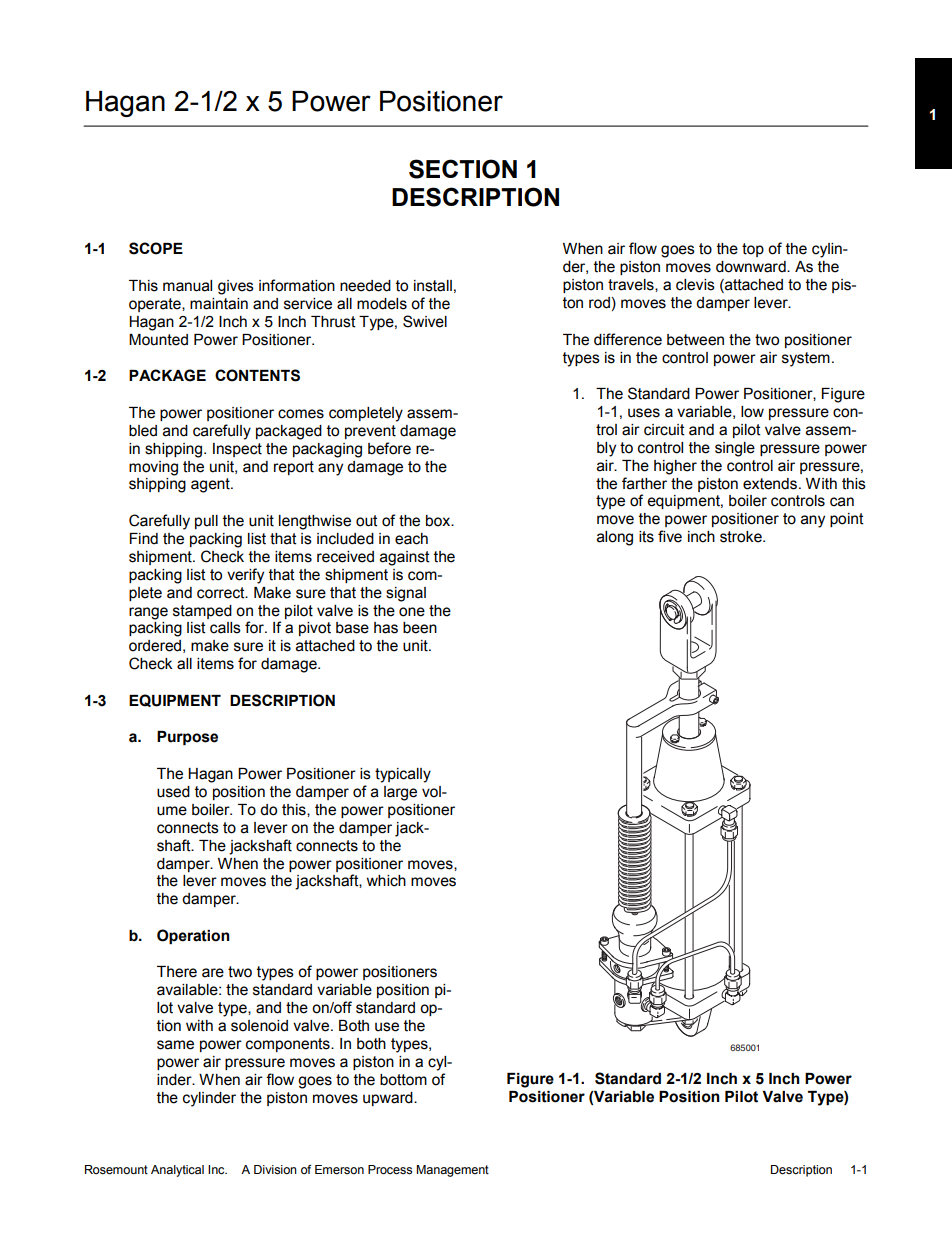 Image resolution: width=952 pixels, height=1233 pixels. I want to click on single, so click(735, 449).
